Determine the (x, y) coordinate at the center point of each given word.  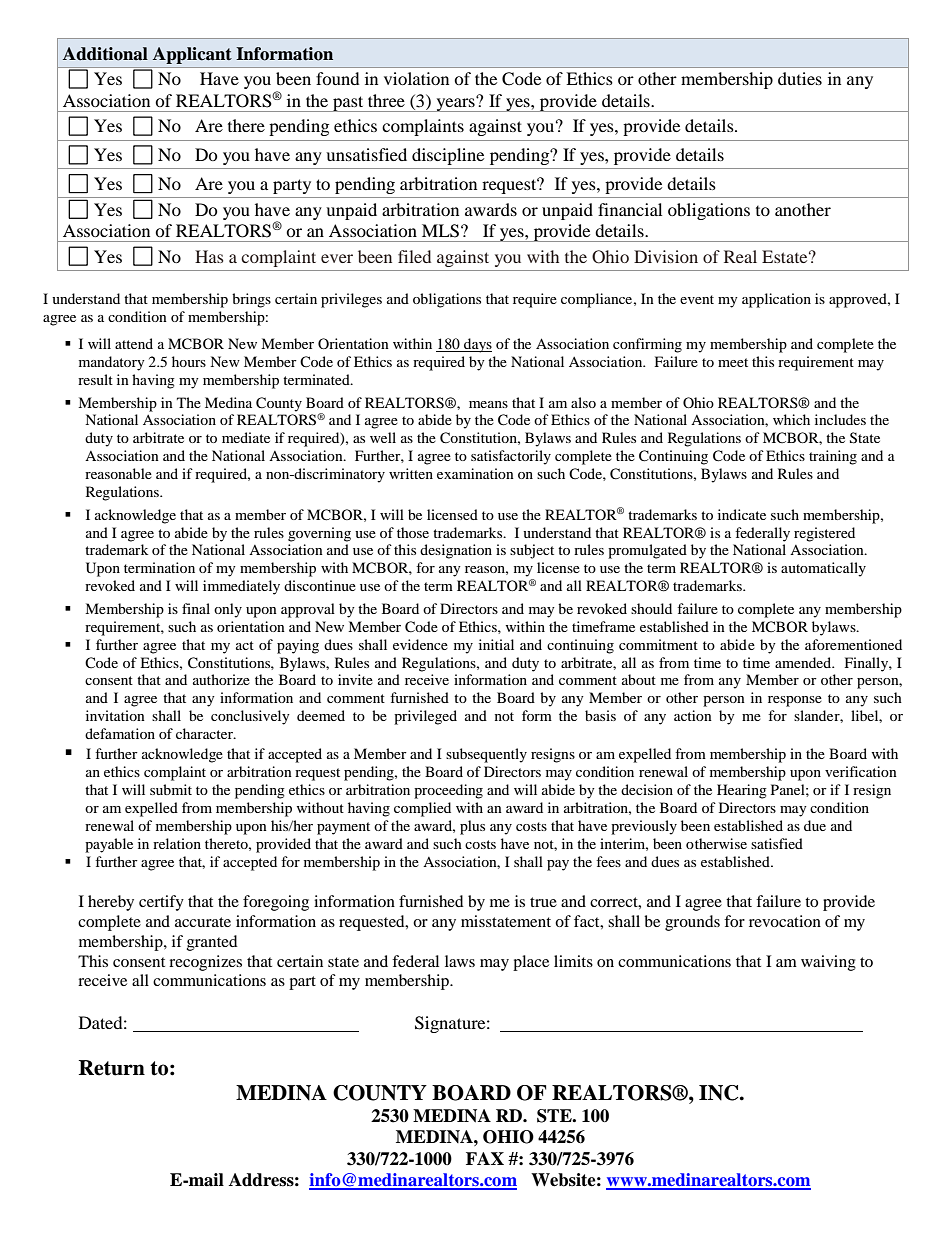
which (791, 419)
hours (189, 361)
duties (800, 78)
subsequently (486, 755)
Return (112, 1068)
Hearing (742, 791)
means (488, 404)
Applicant (192, 55)
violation (416, 78)
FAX (485, 1158)
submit (171, 789)
